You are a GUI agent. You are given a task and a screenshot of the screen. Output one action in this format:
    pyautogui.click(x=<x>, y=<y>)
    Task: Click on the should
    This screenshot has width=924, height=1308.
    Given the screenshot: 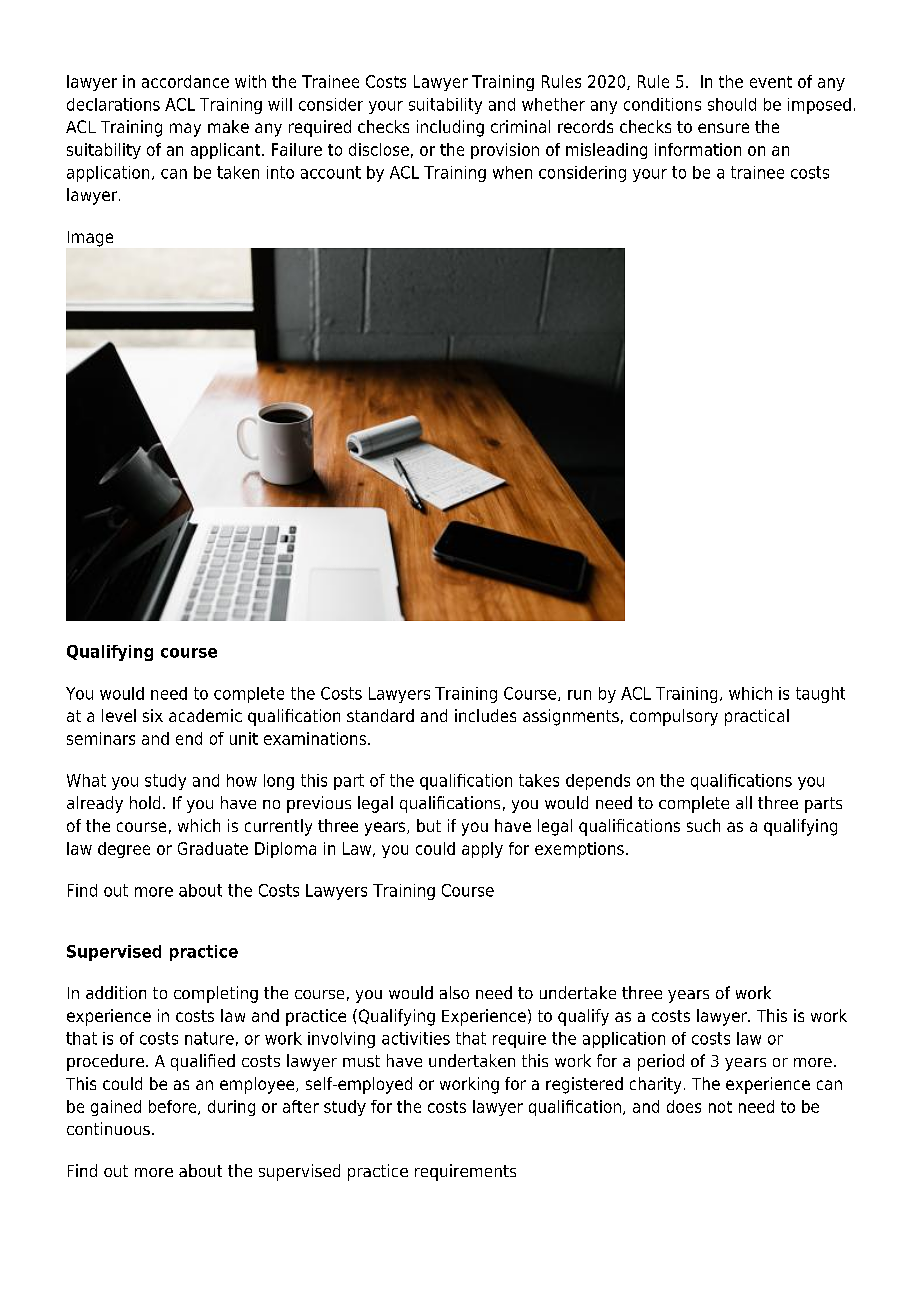 What is the action you would take?
    pyautogui.click(x=732, y=104)
